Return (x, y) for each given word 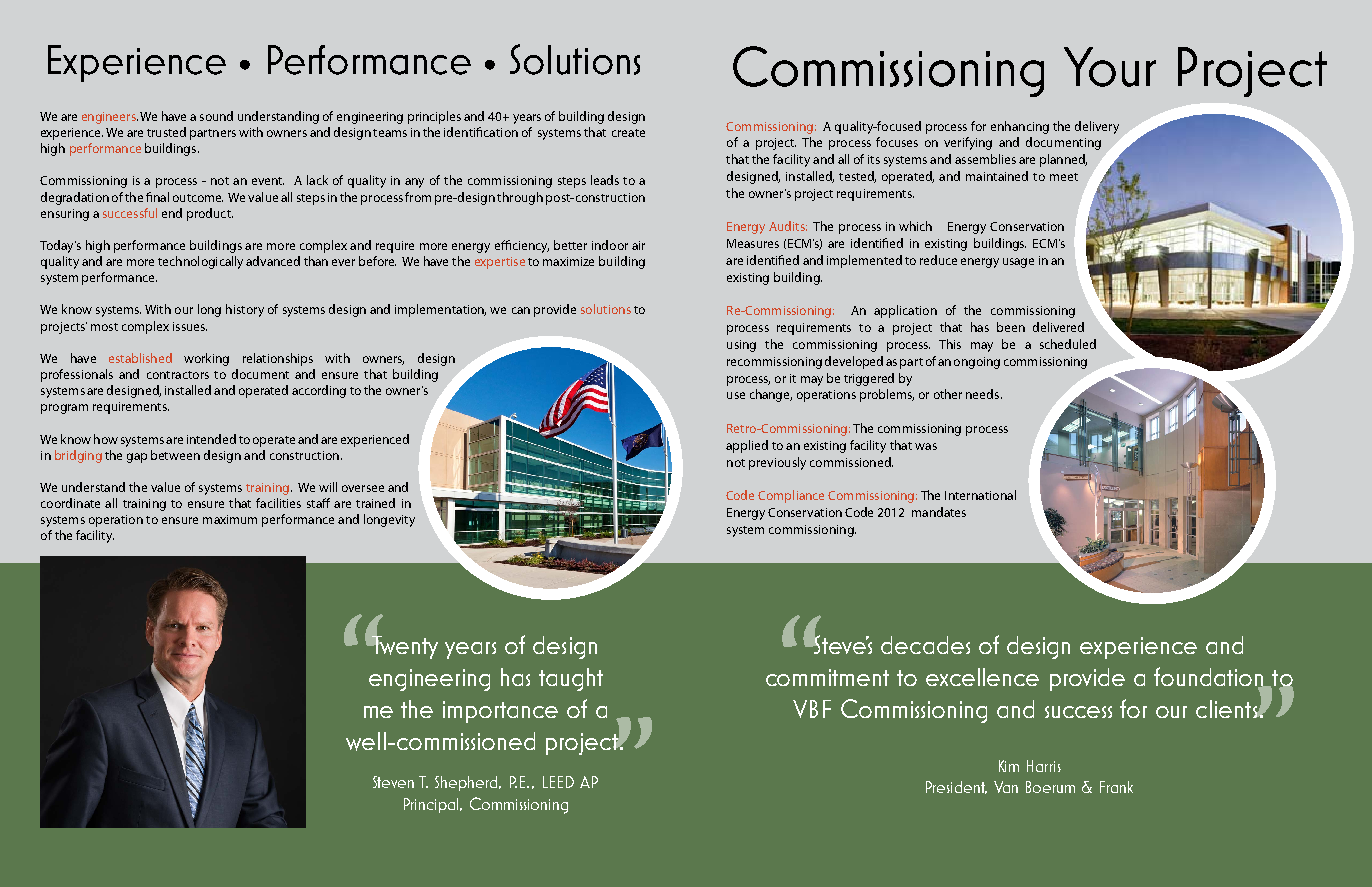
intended (211, 439)
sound (216, 116)
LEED (558, 782)
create (628, 133)
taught (571, 679)
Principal (433, 805)
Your (1110, 67)
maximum (230, 519)
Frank (1116, 787)
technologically (200, 262)
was (926, 446)
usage (1018, 263)
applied (747, 446)
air (638, 245)
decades (925, 645)
